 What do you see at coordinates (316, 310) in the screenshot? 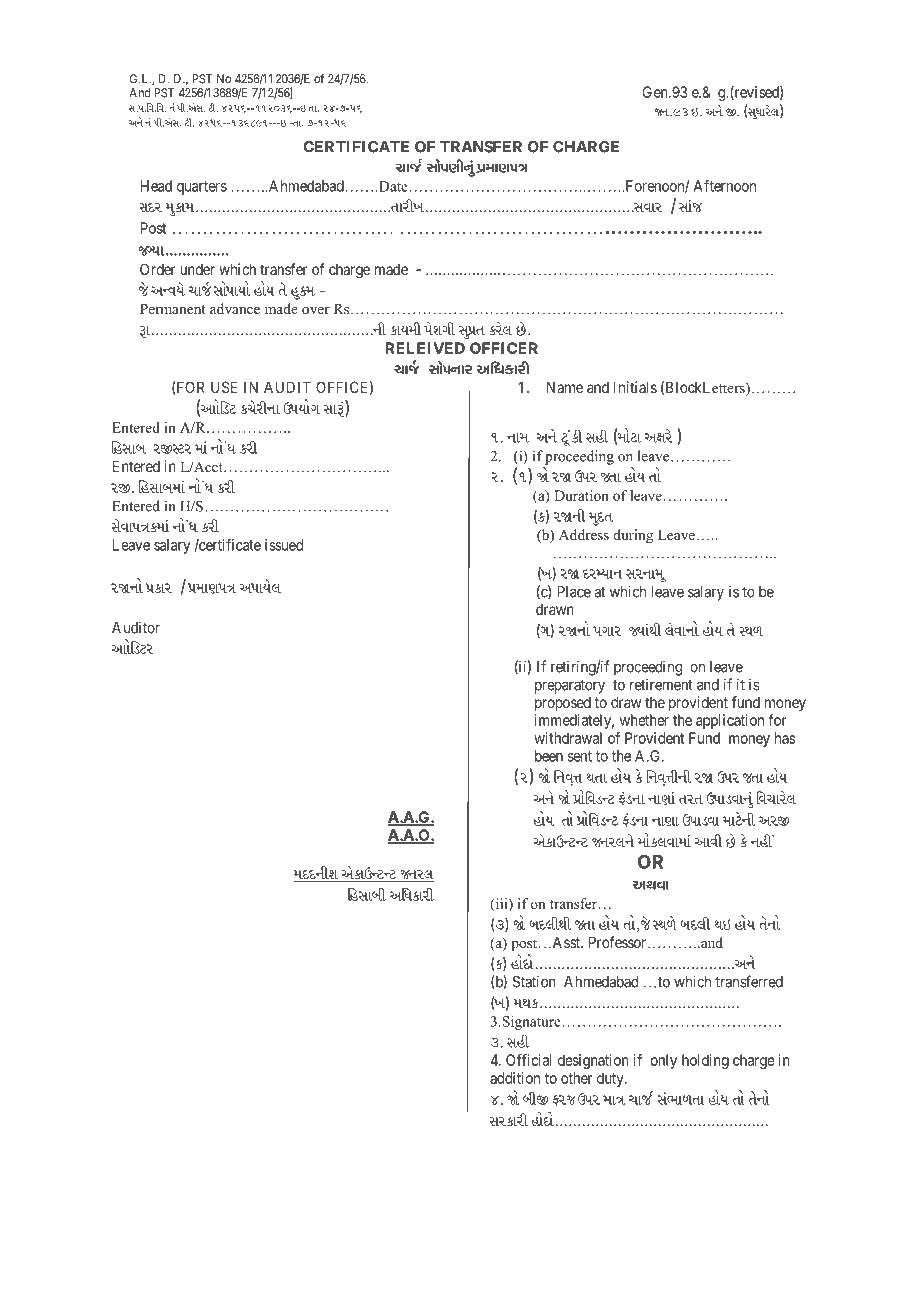
I see `over` at bounding box center [316, 310].
